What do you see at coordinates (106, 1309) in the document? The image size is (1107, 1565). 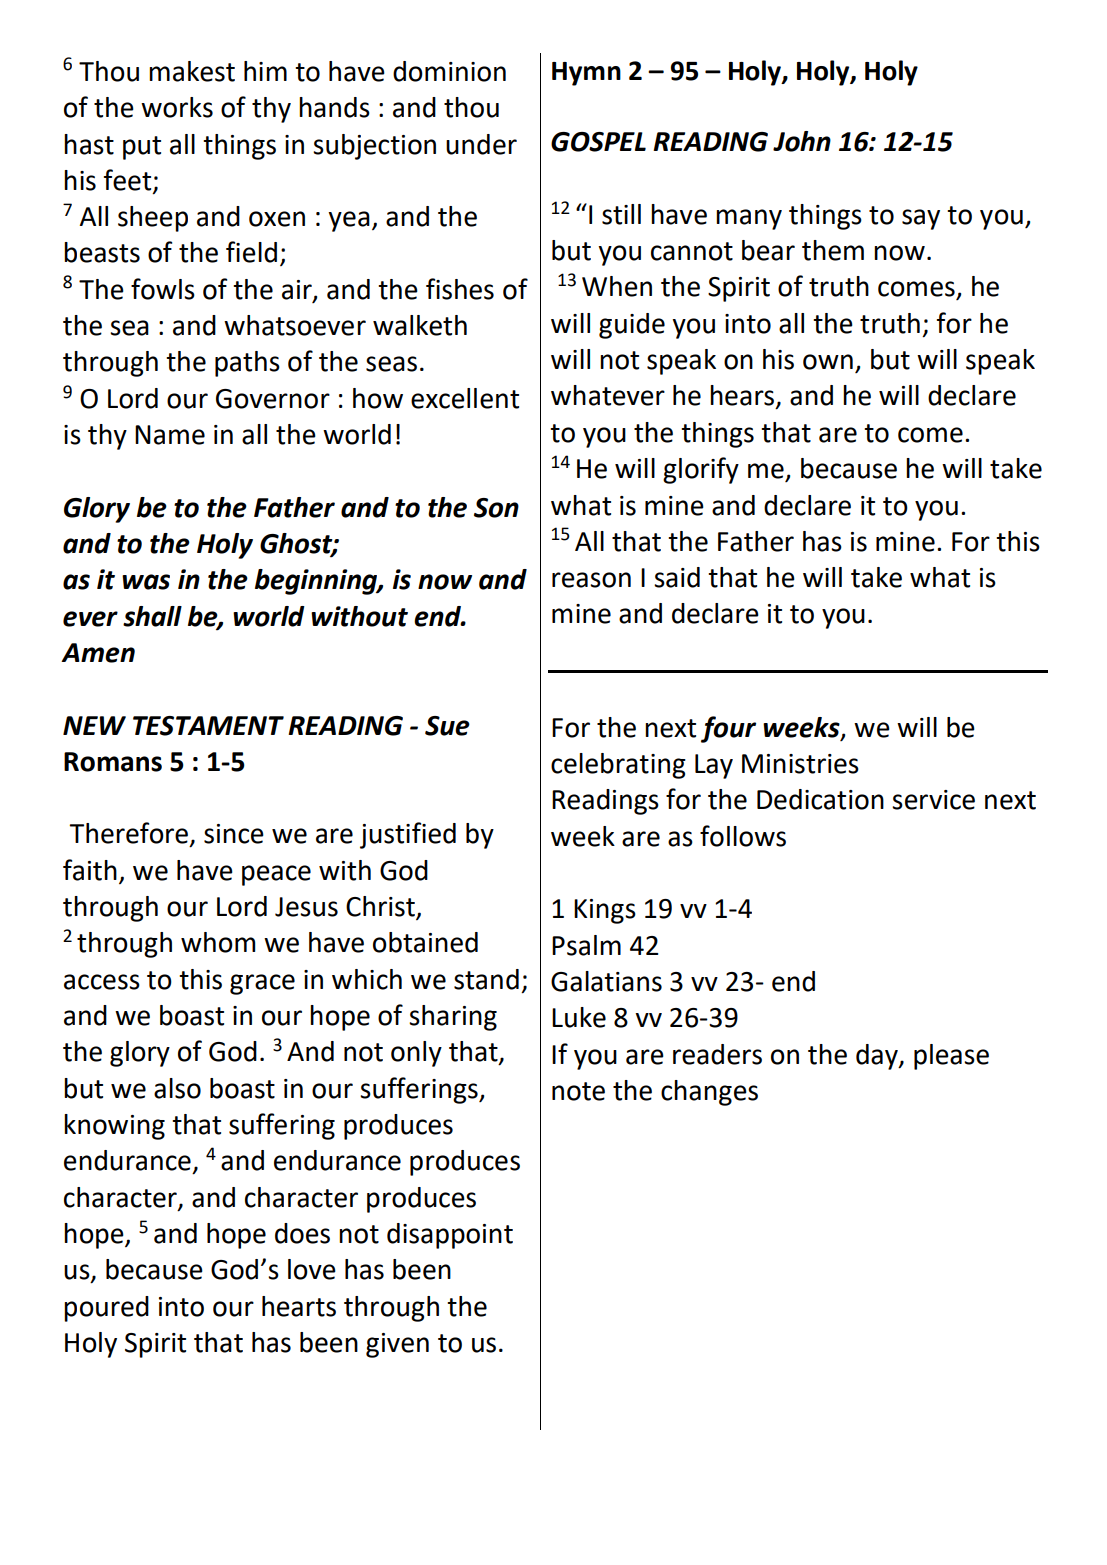 I see `poured` at bounding box center [106, 1309].
